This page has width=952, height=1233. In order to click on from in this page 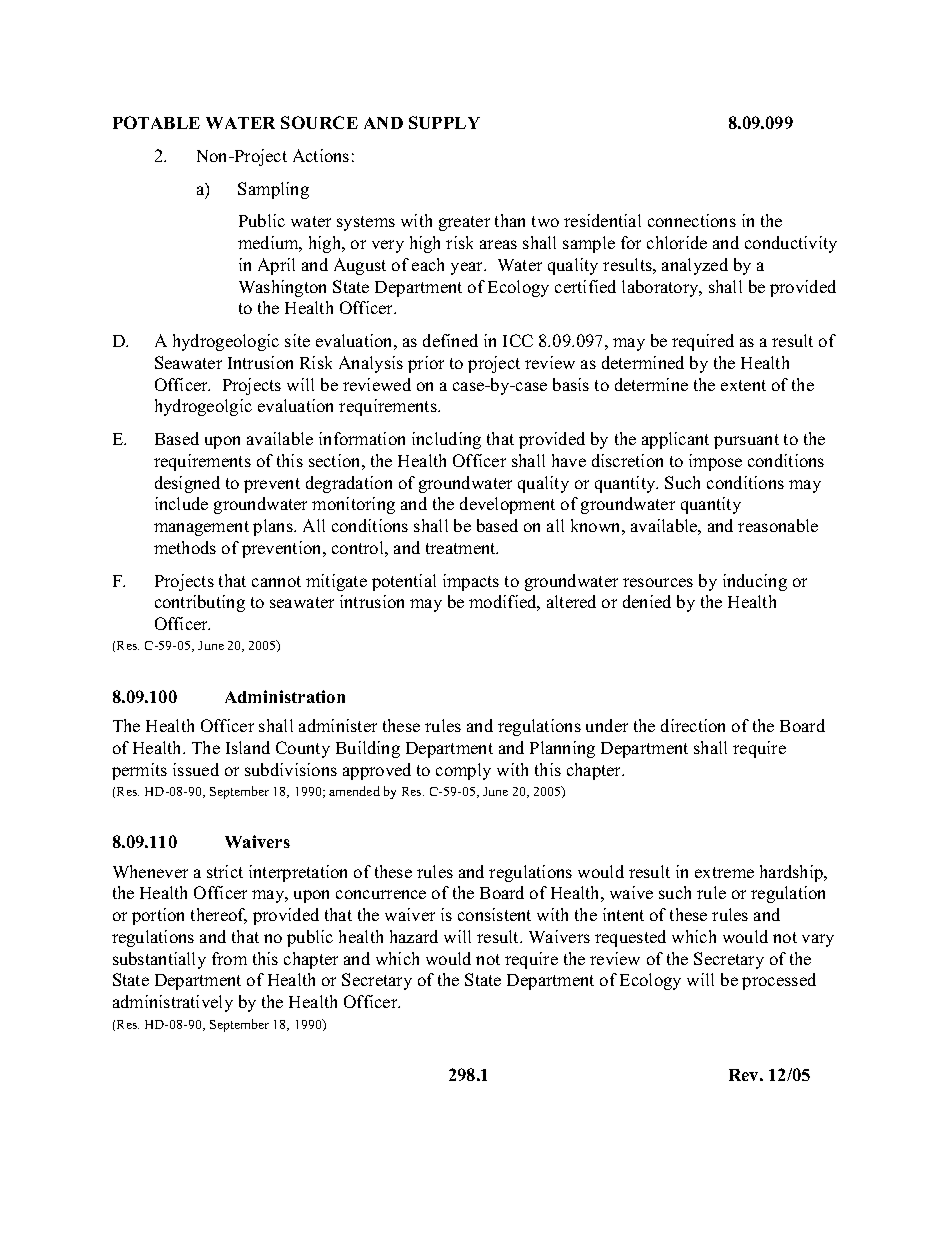, I will do `click(229, 958)`.
